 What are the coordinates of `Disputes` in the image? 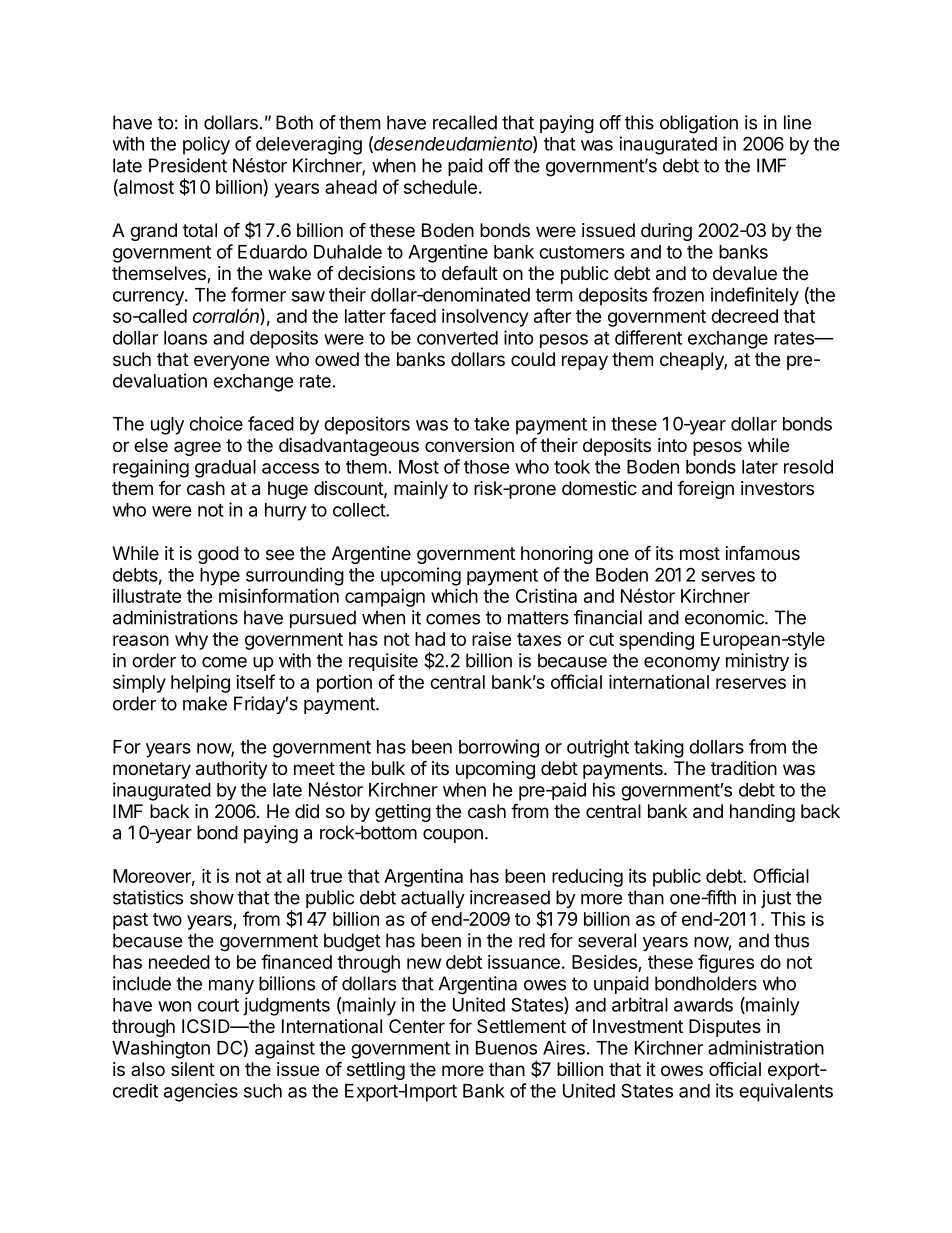 It's located at (725, 1028).
